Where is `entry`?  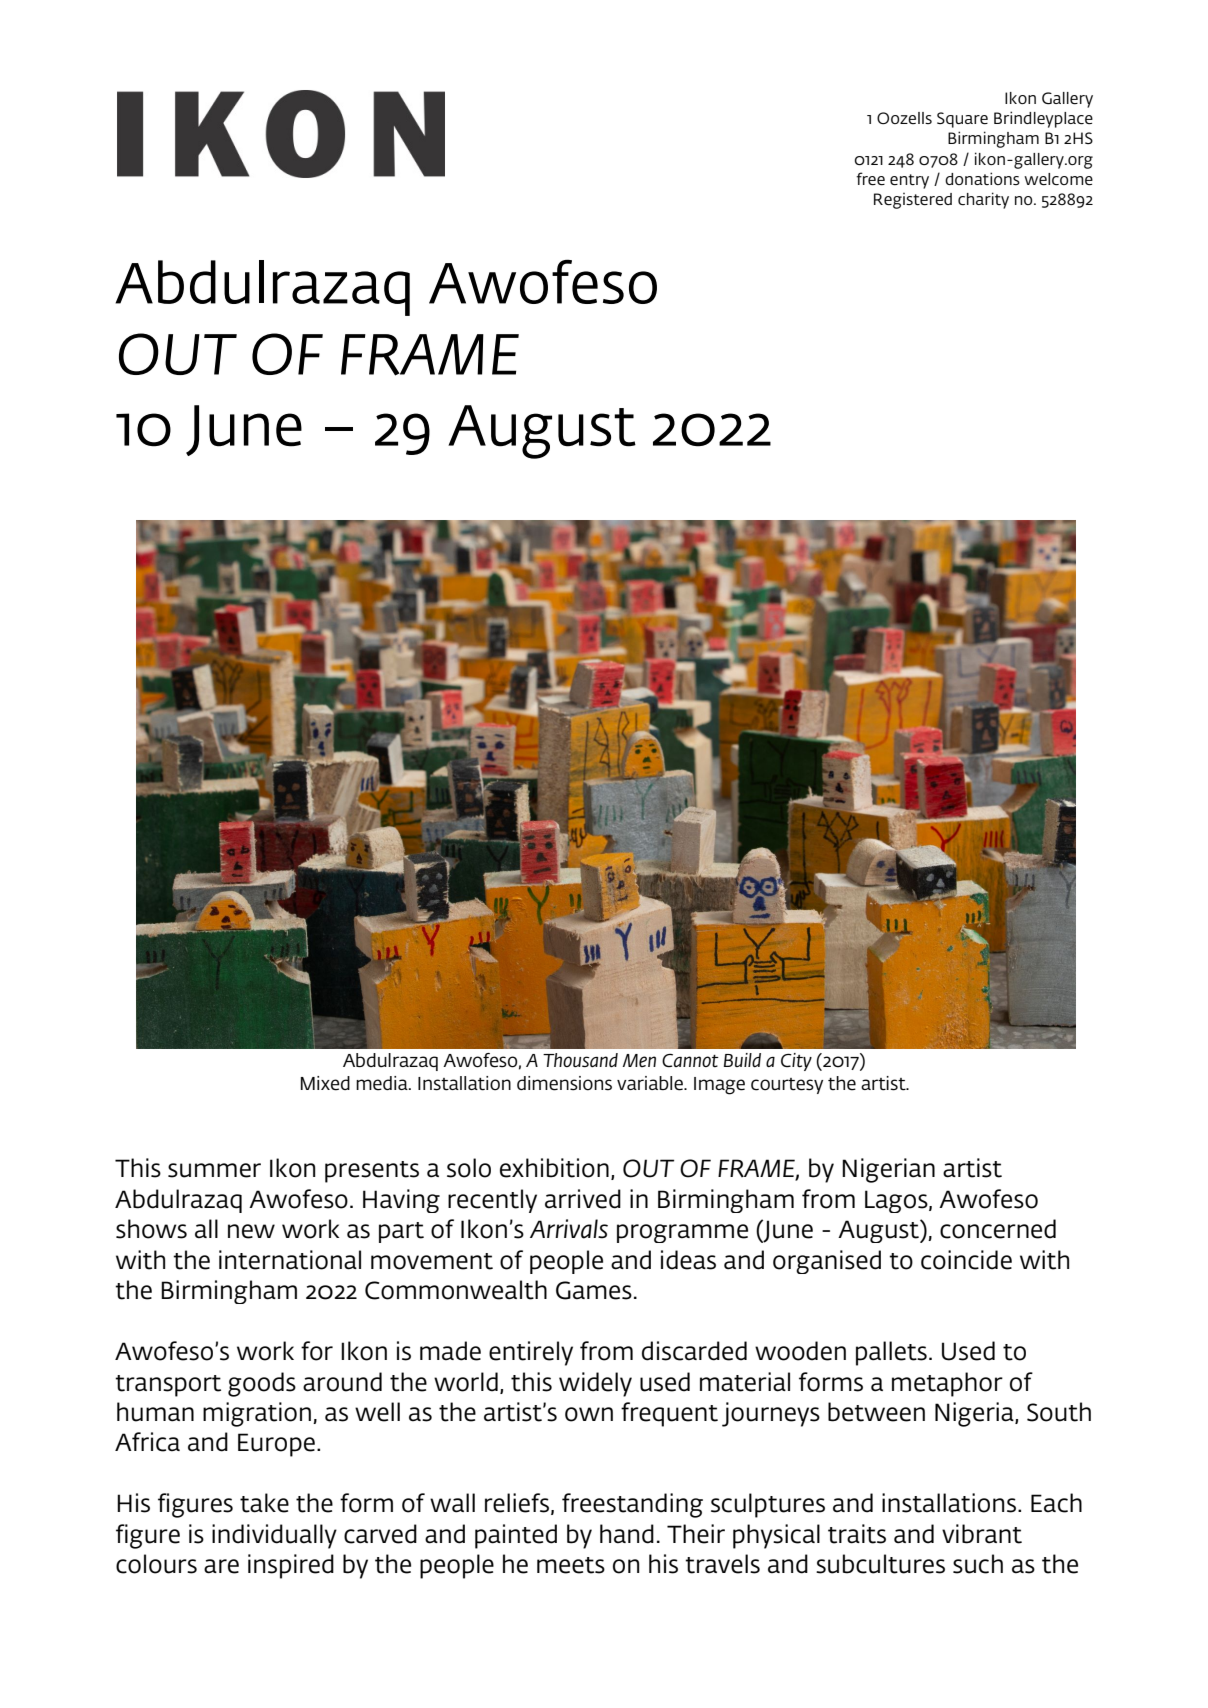 entry is located at coordinates (909, 181).
